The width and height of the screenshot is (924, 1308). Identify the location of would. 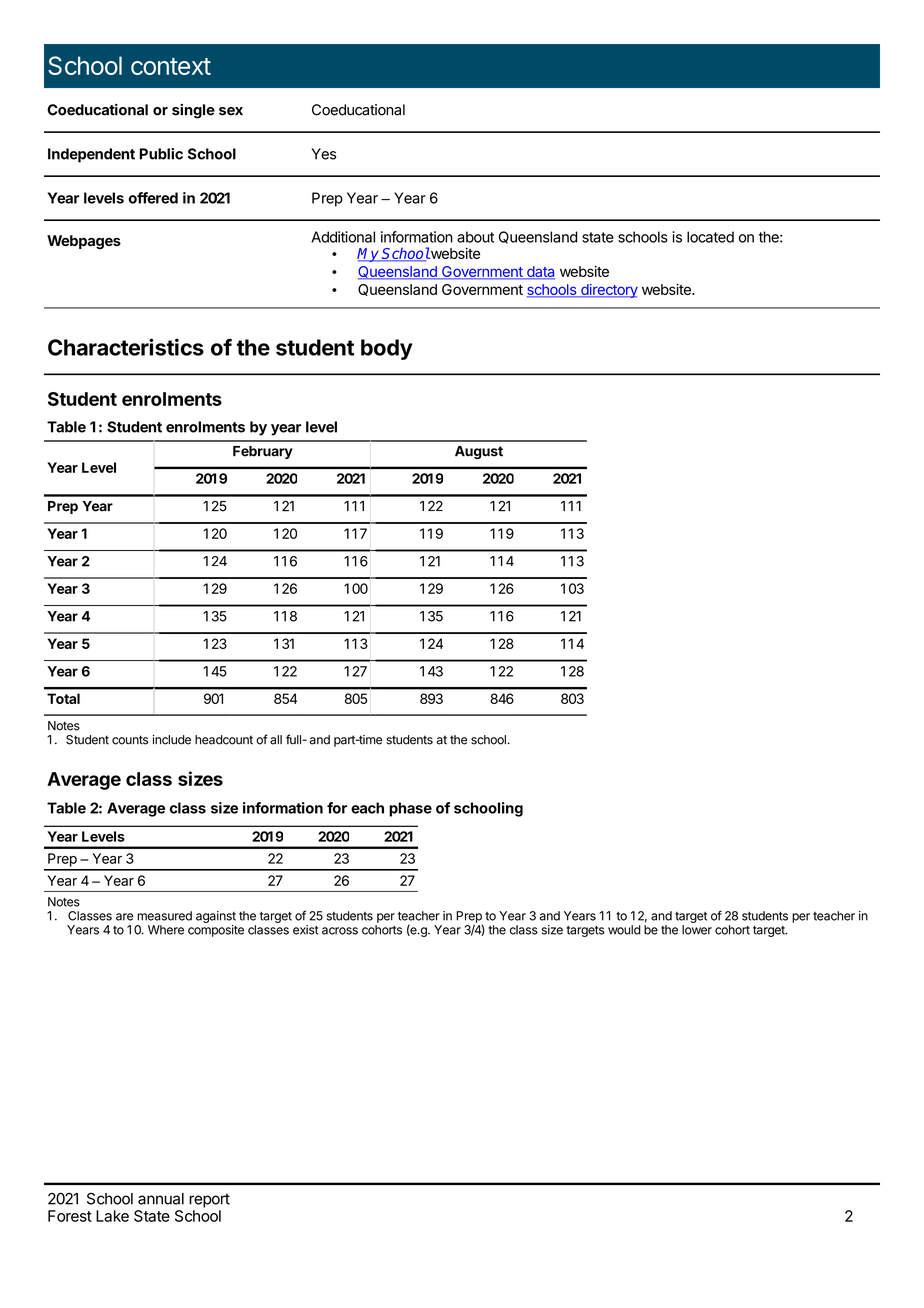
(624, 930).
